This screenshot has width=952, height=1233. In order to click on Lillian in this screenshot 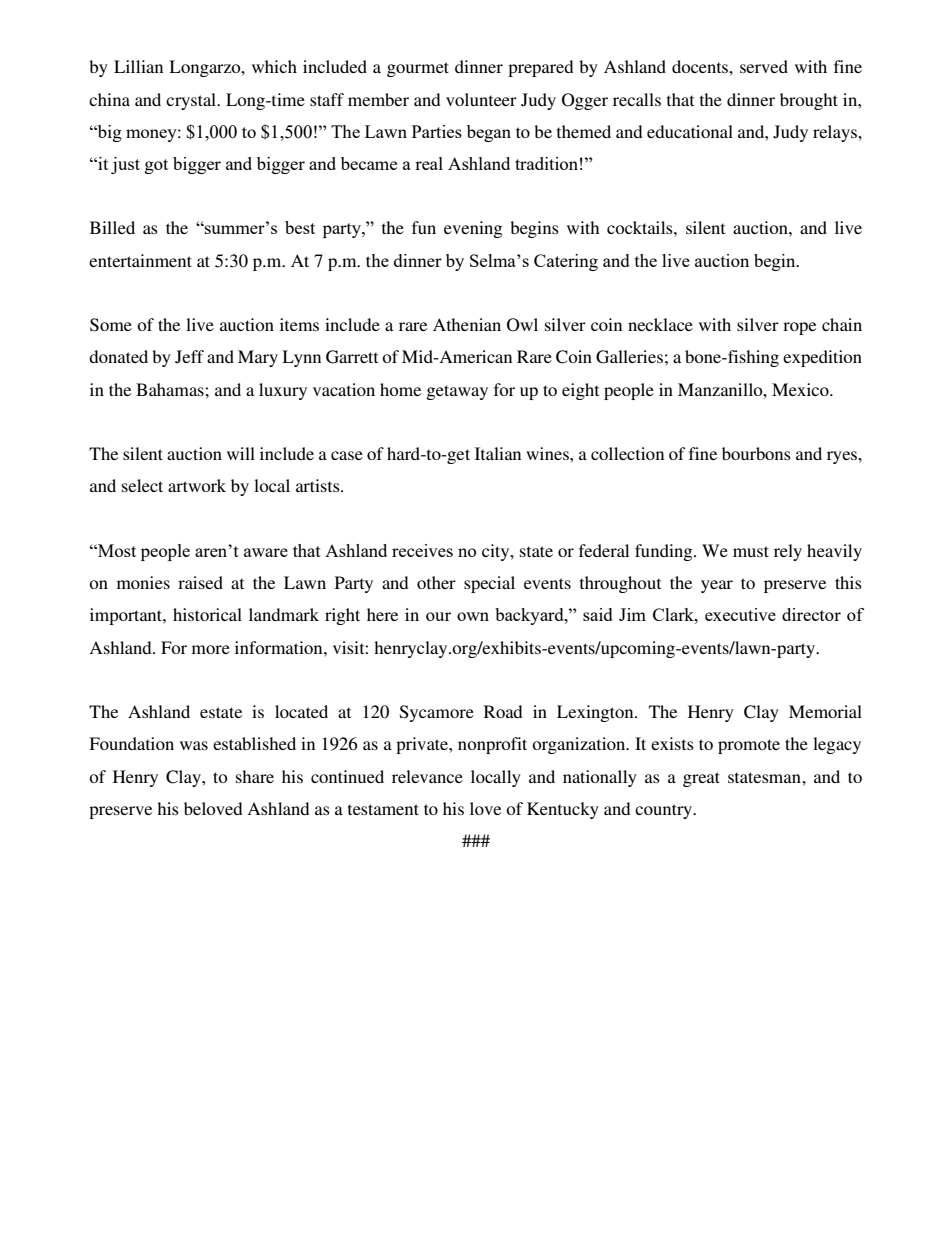, I will do `click(138, 66)`.
